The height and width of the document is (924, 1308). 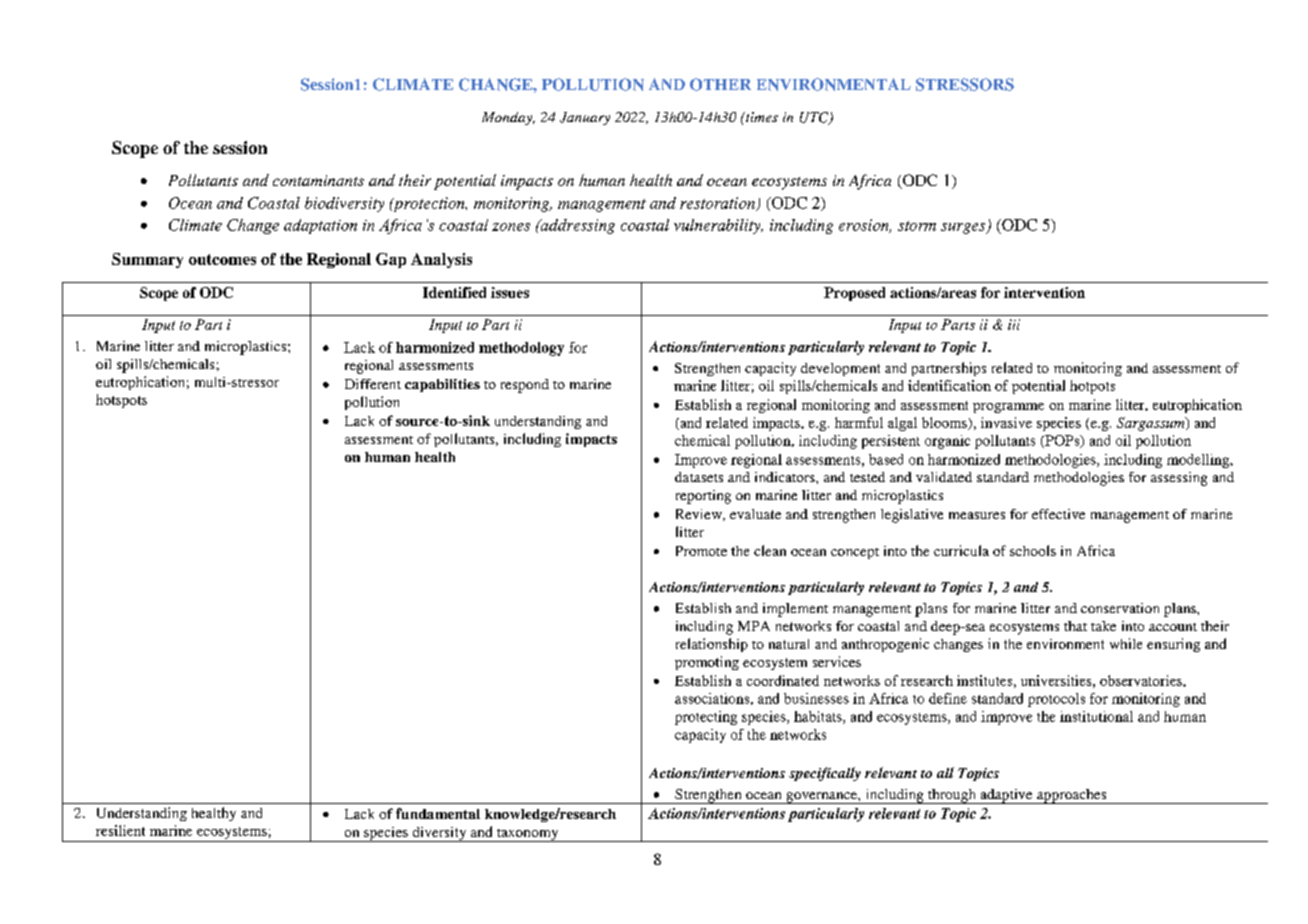 I want to click on resilient, so click(x=120, y=830).
